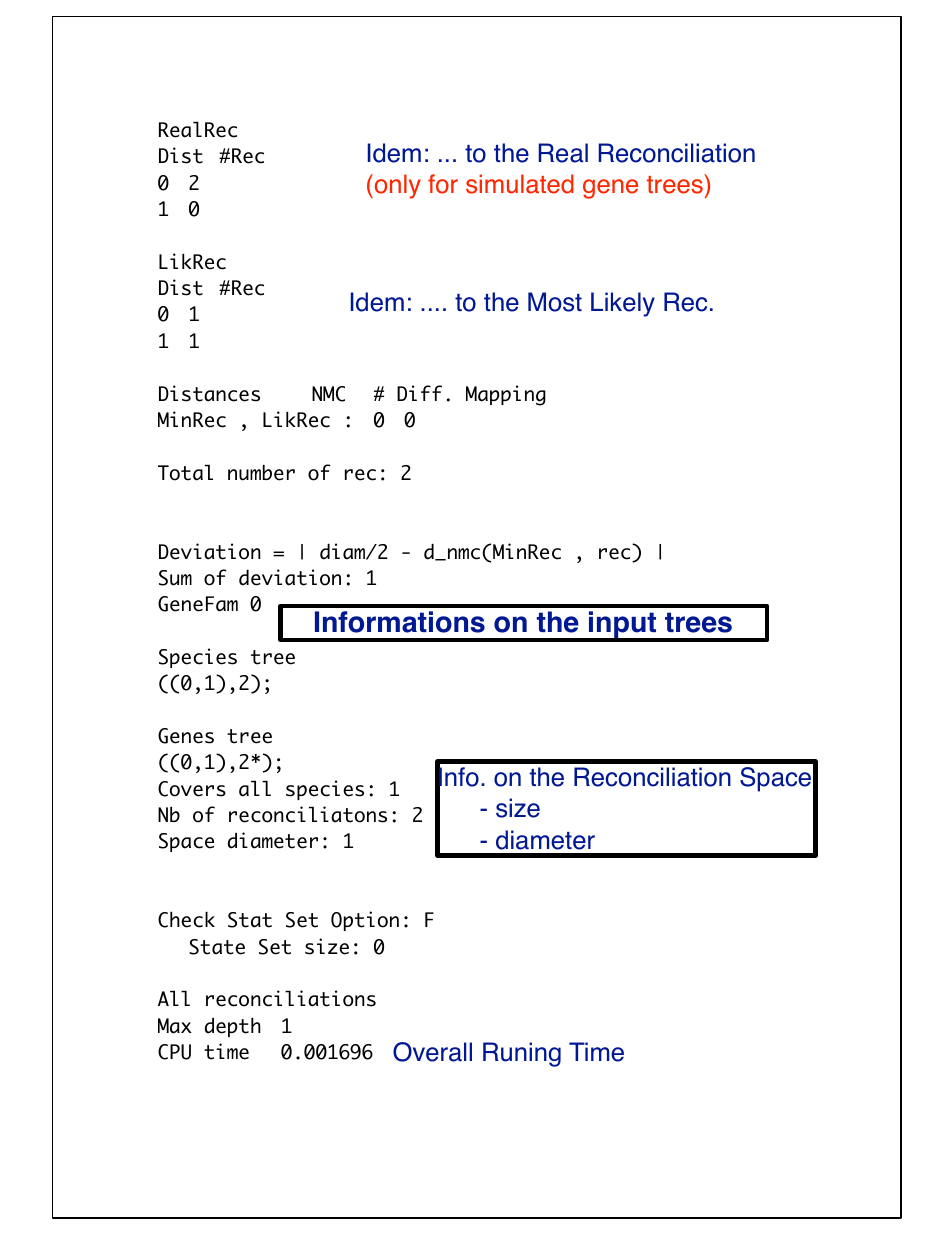 The width and height of the page is (952, 1233). I want to click on number, so click(261, 473).
